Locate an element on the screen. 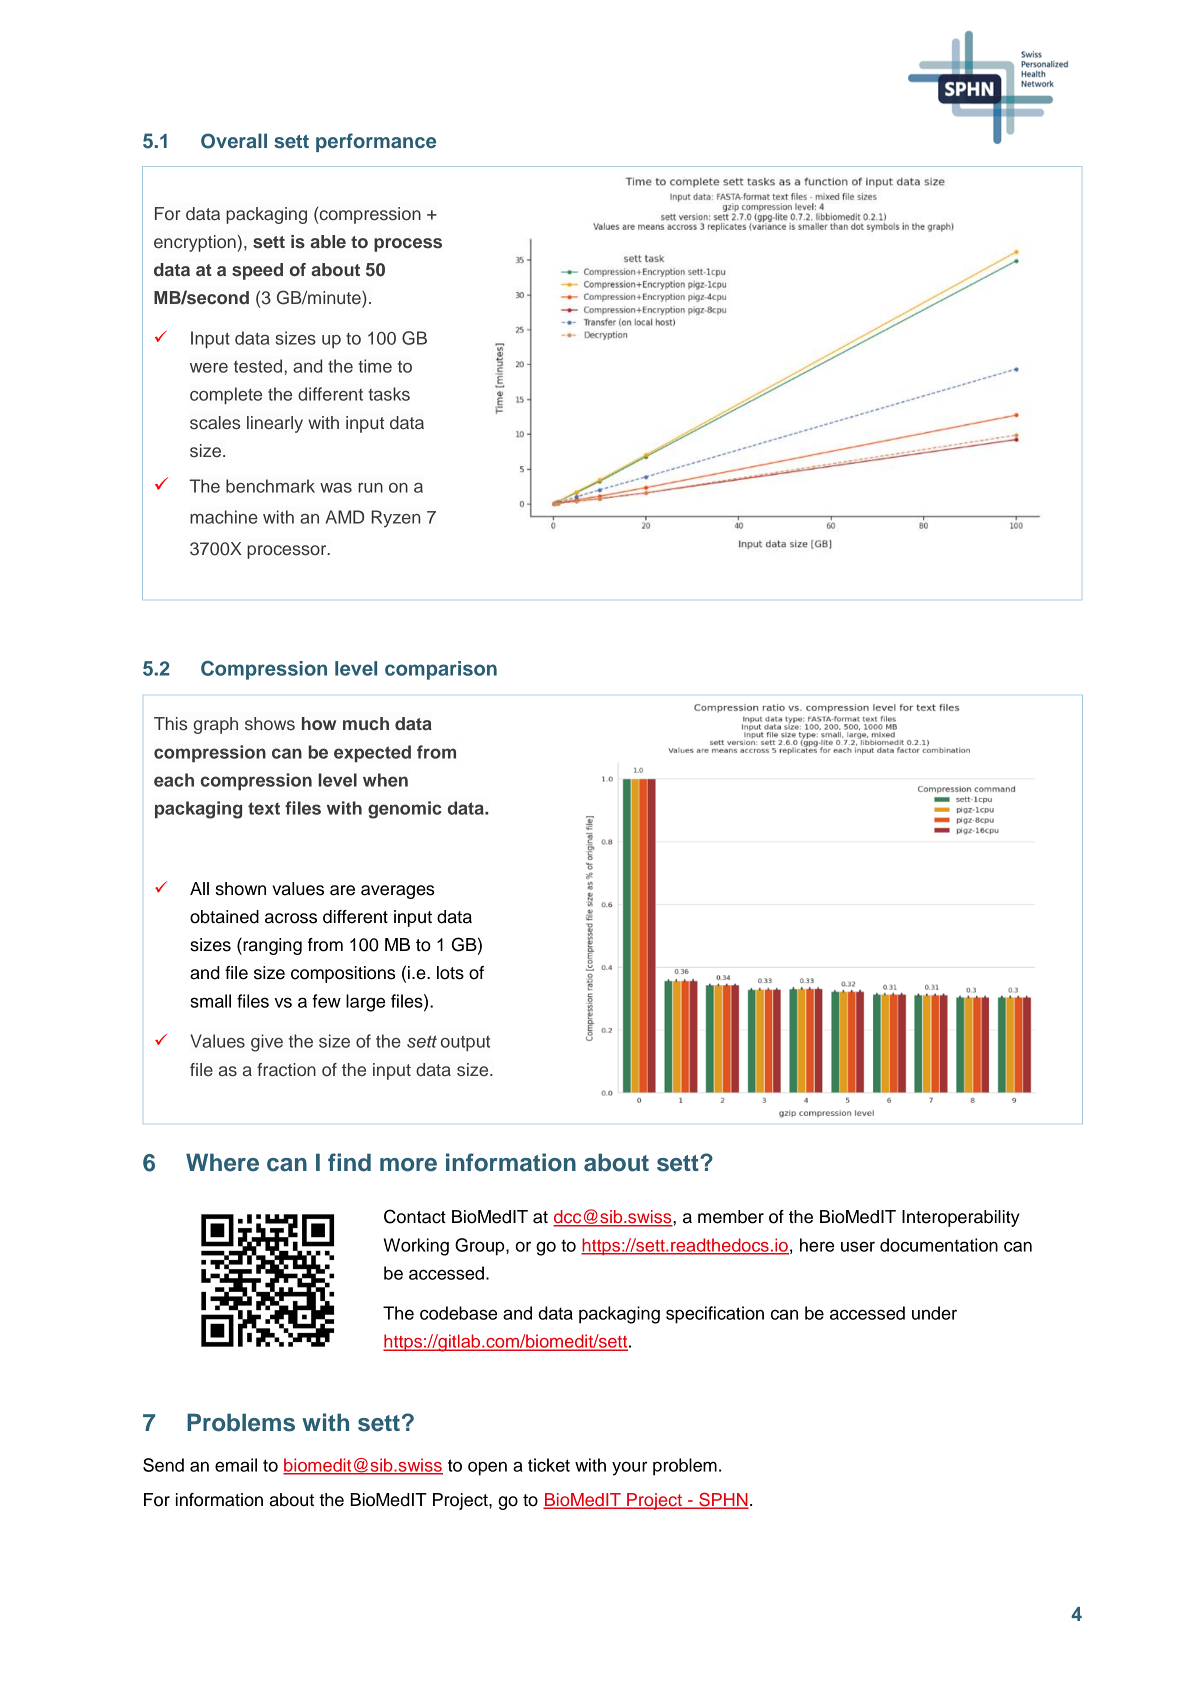 The height and width of the screenshot is (1691, 1196). under is located at coordinates (934, 1313).
